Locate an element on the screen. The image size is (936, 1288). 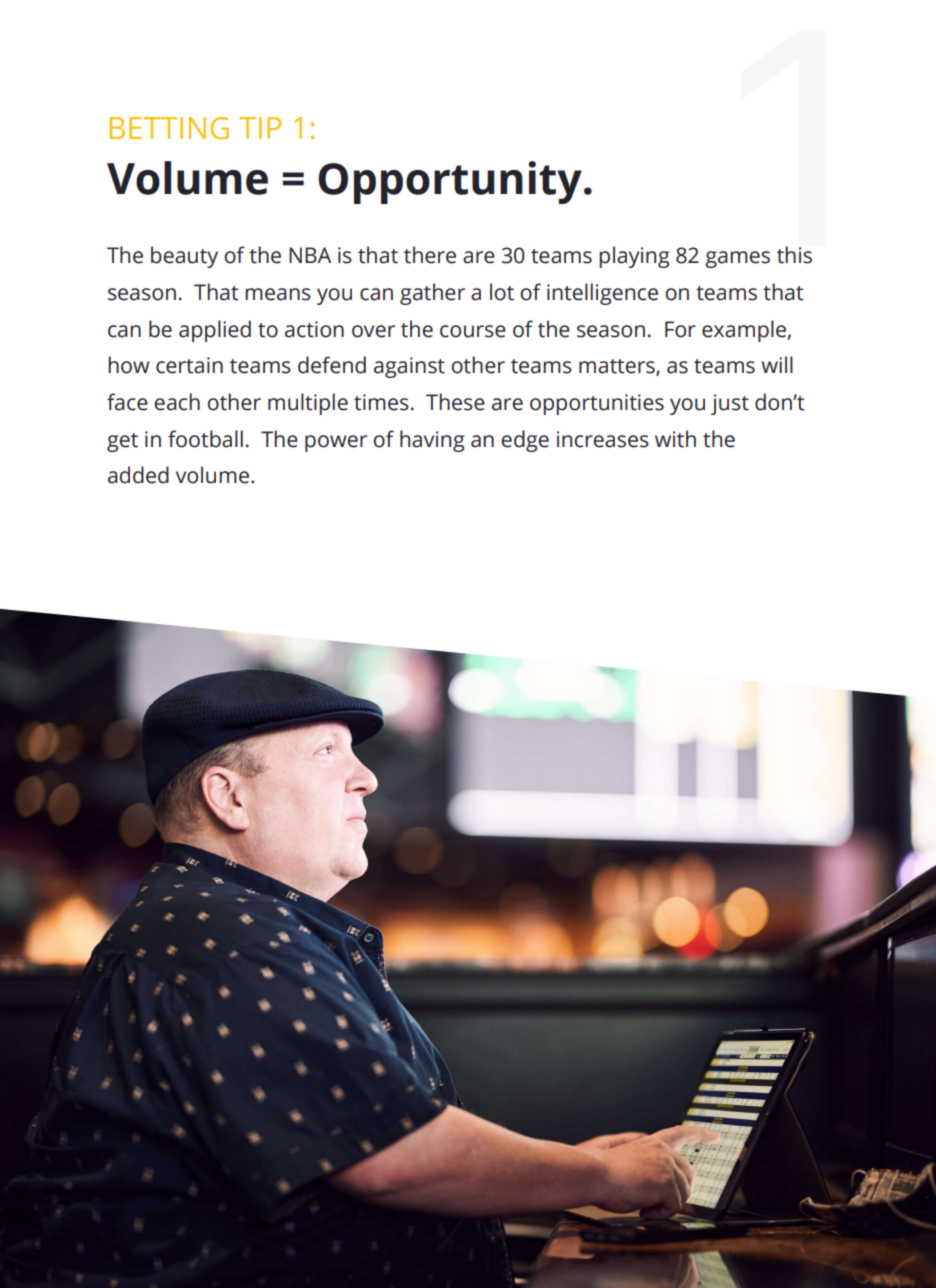
beauty is located at coordinates (184, 257).
